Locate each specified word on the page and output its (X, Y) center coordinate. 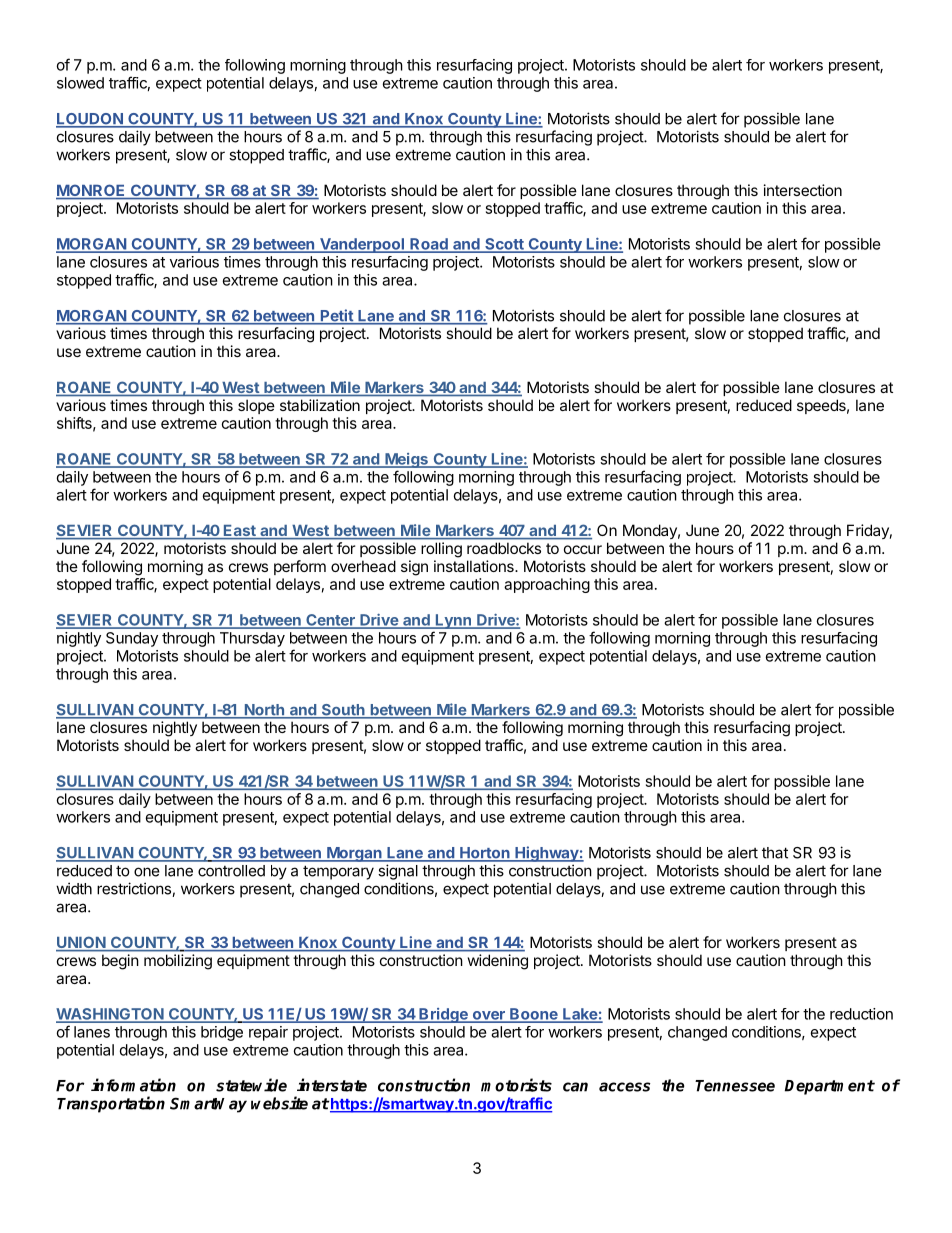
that (775, 853)
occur (583, 549)
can (575, 1087)
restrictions (135, 889)
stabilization (320, 405)
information (133, 1085)
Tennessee (735, 1086)
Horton (485, 854)
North (264, 711)
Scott (504, 245)
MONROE (92, 191)
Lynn (453, 621)
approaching (547, 585)
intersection (803, 190)
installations (475, 566)
